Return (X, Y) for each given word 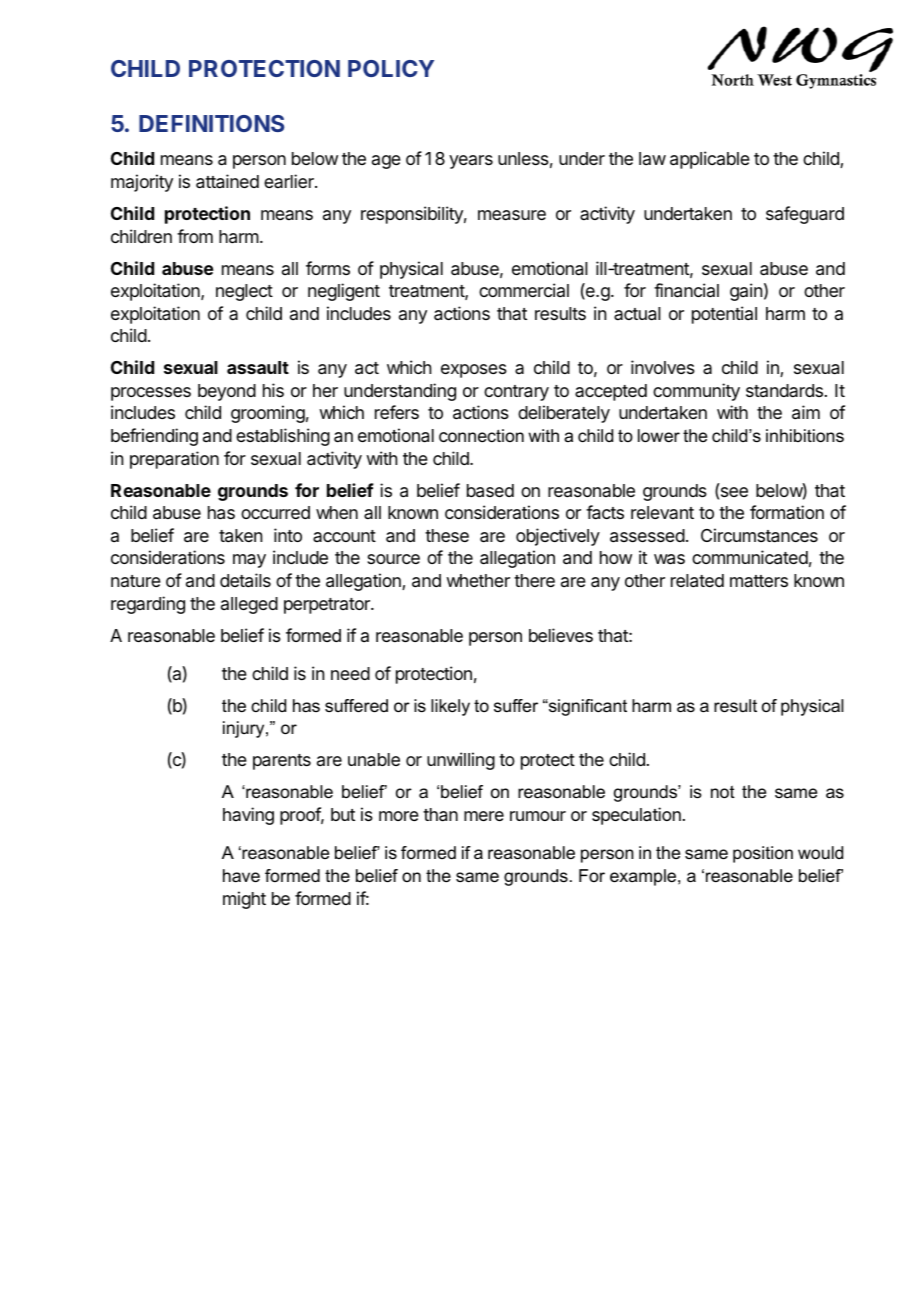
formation (787, 512)
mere (484, 816)
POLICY (391, 68)
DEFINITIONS (211, 123)
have (241, 876)
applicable (710, 160)
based (490, 491)
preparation (174, 460)
